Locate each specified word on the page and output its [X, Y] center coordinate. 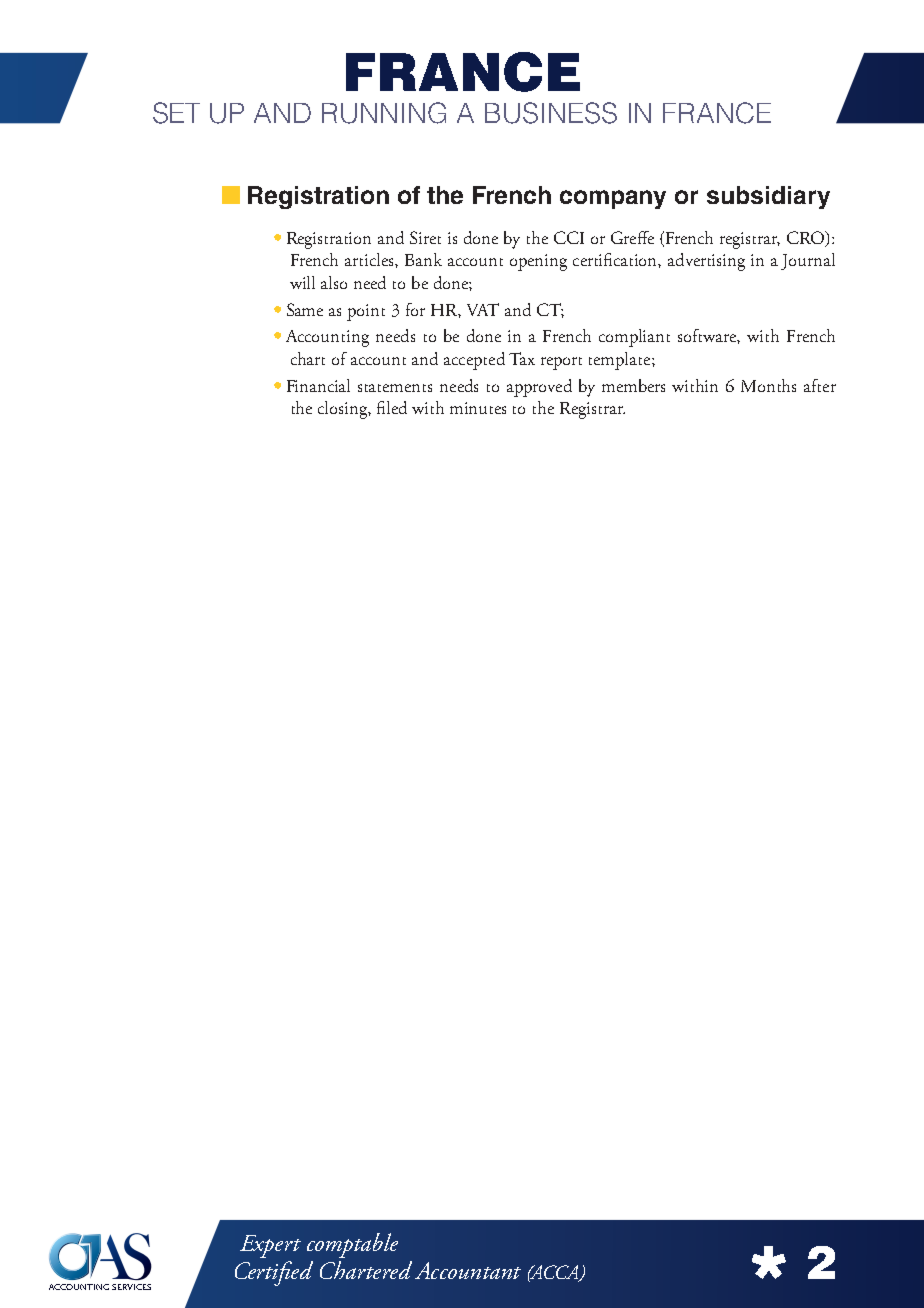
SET [176, 113]
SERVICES [131, 1287]
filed [392, 407]
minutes [478, 408]
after [820, 385]
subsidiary [768, 197]
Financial [318, 385]
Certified [274, 1273]
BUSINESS [551, 113]
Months [768, 385]
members [633, 385]
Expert [270, 1246]
